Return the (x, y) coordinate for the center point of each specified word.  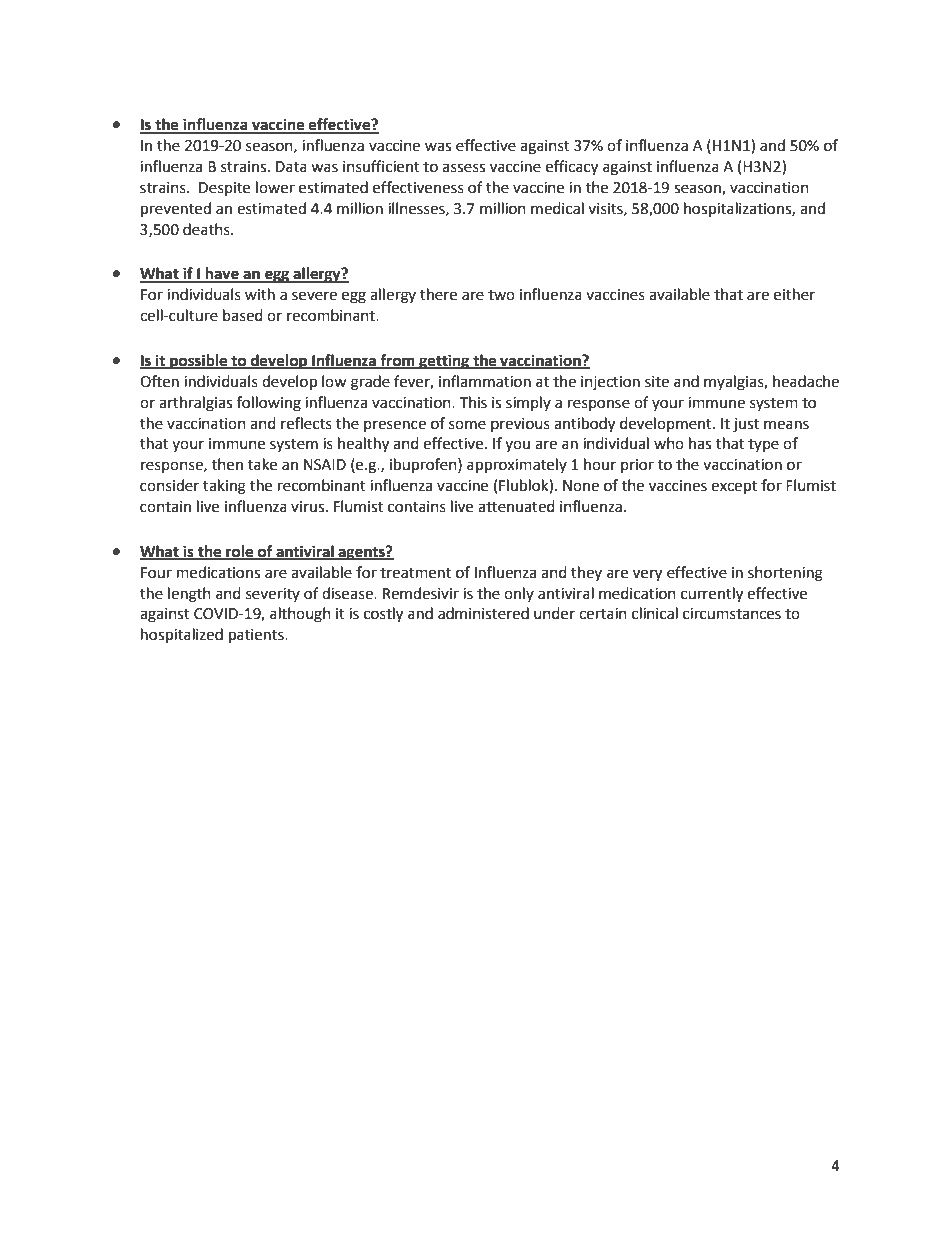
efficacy (572, 168)
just (746, 425)
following (269, 404)
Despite (224, 189)
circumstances (732, 614)
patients (257, 636)
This (473, 402)
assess (463, 168)
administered (483, 613)
